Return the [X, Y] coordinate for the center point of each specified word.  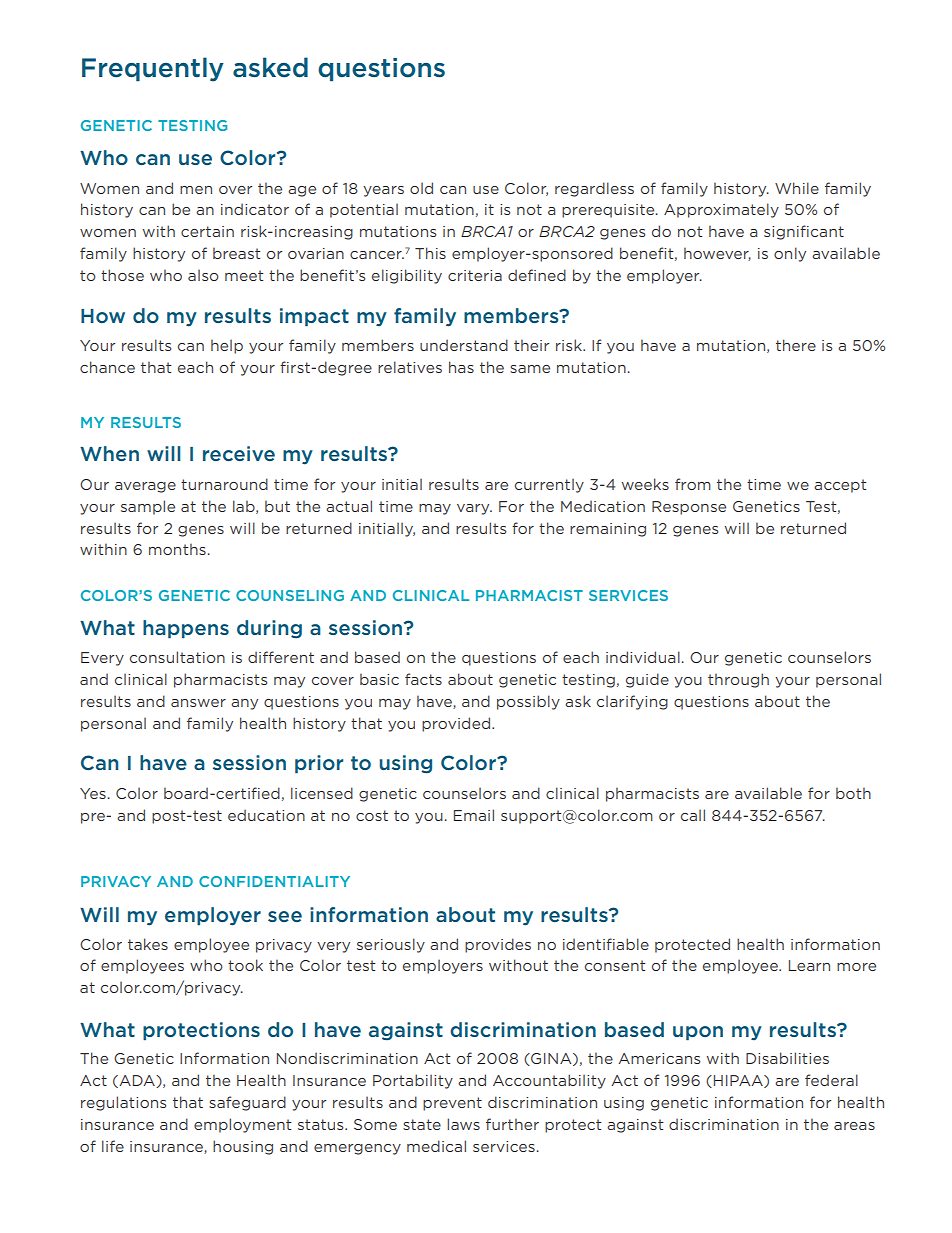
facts [423, 679]
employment [243, 1125]
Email [474, 815]
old [421, 188]
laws [463, 1124]
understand [464, 345]
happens [186, 629]
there [796, 345]
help [227, 346]
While [797, 188]
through [738, 680]
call [693, 815]
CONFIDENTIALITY [274, 881]
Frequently [153, 69]
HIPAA [739, 1081]
